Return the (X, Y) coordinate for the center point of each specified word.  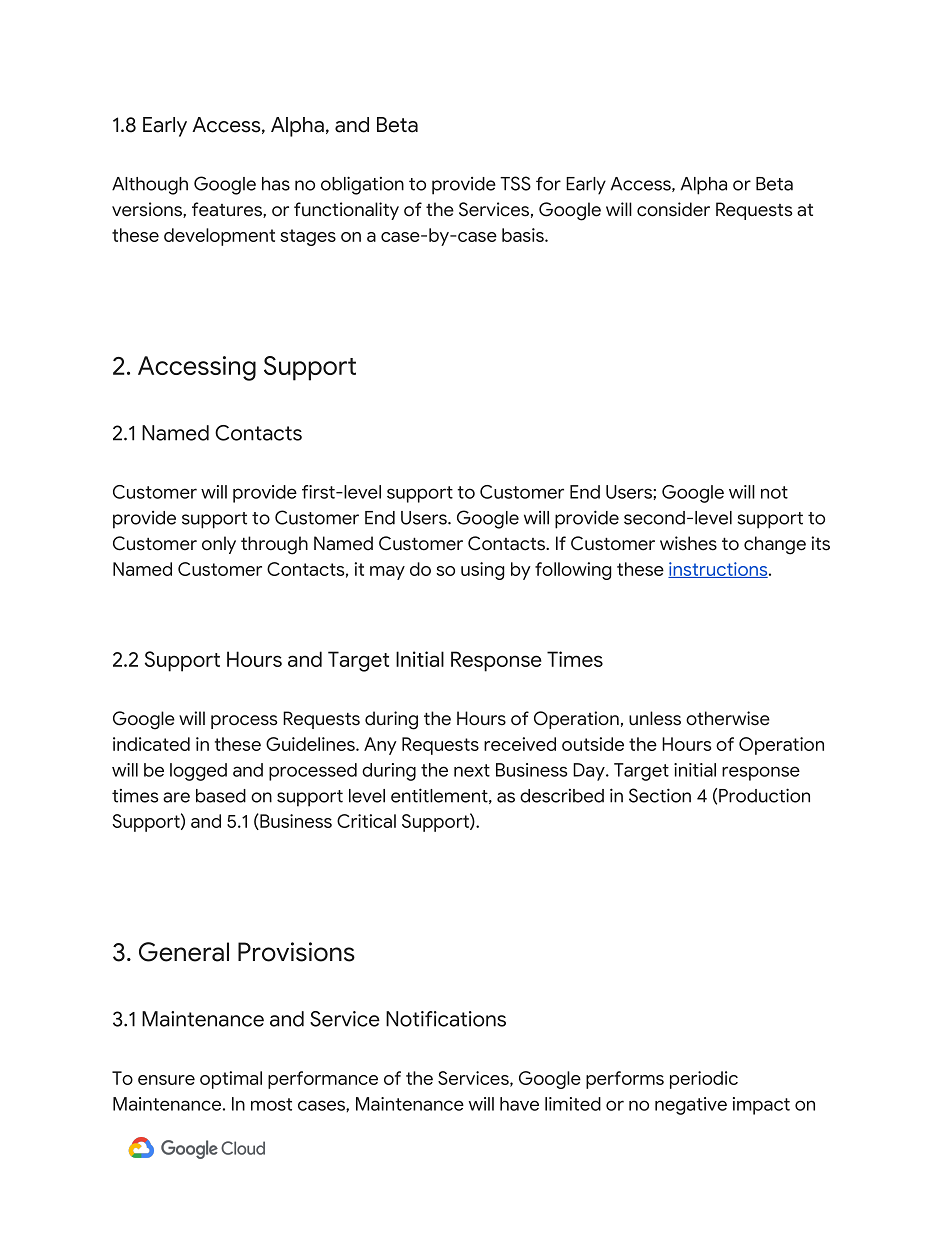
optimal (231, 1080)
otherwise (728, 718)
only (219, 545)
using (483, 571)
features (228, 210)
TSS (515, 183)
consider (673, 209)
